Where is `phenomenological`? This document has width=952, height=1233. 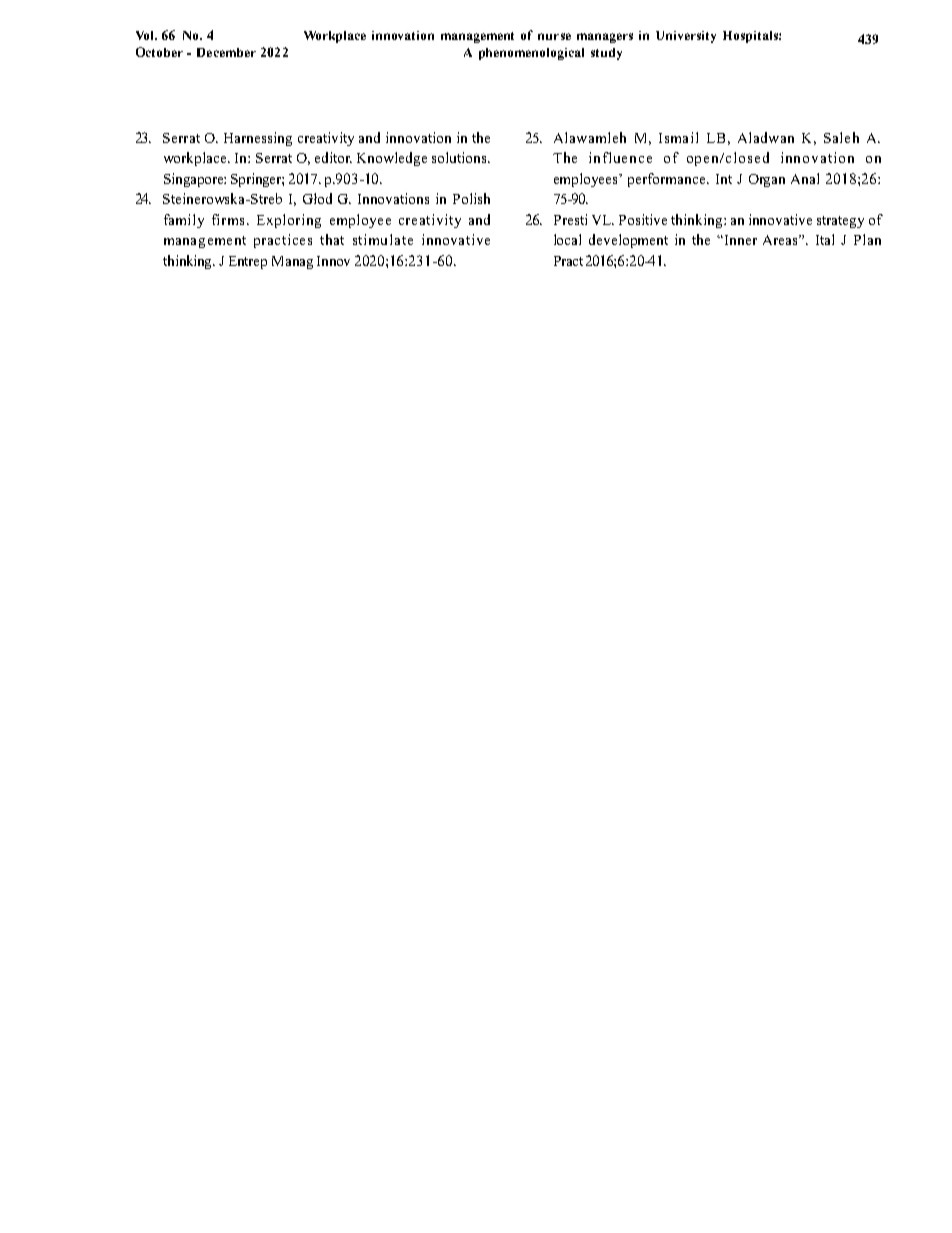 phenomenological is located at coordinates (531, 54).
